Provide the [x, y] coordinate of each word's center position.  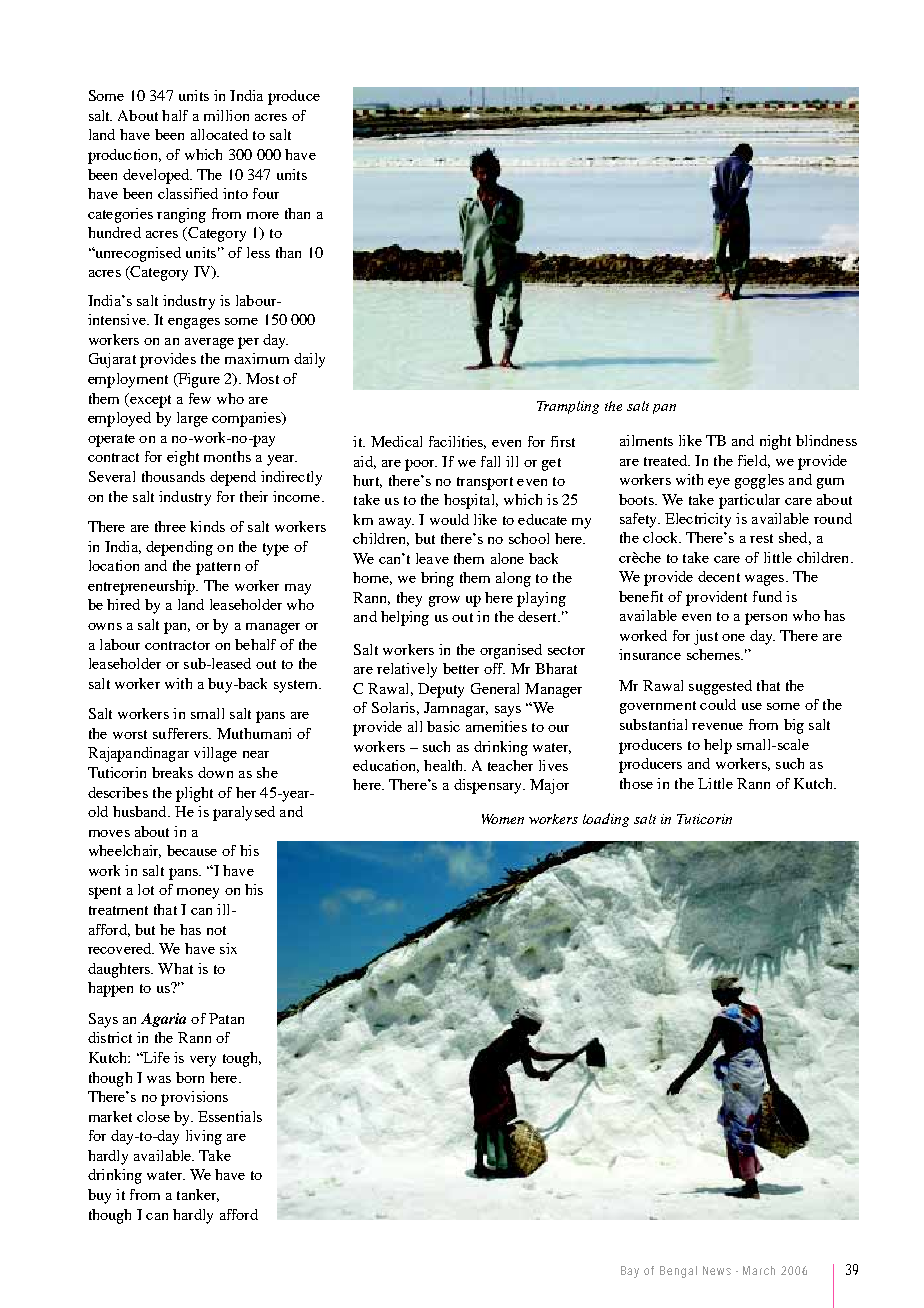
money [198, 893]
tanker [198, 1195]
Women [503, 819]
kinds [207, 526]
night [775, 442]
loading [606, 820]
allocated [219, 134]
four [266, 193]
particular [749, 501]
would [449, 519]
